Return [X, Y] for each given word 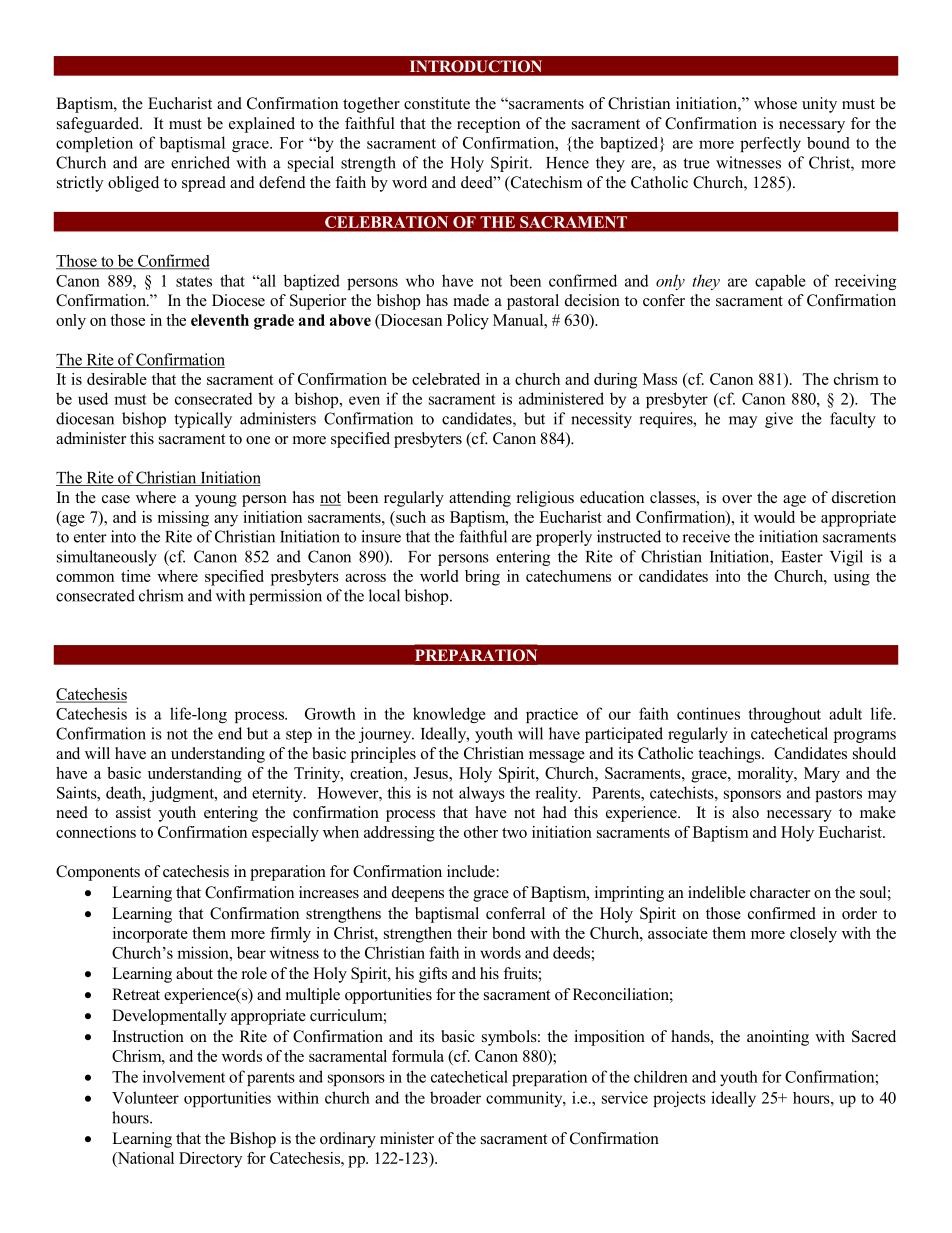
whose [775, 103]
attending [480, 499]
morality [766, 775]
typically [203, 420]
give [779, 420]
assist [133, 812]
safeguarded [99, 125]
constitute [437, 103]
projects [679, 1099]
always [482, 794]
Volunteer [145, 1097]
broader [455, 1097]
